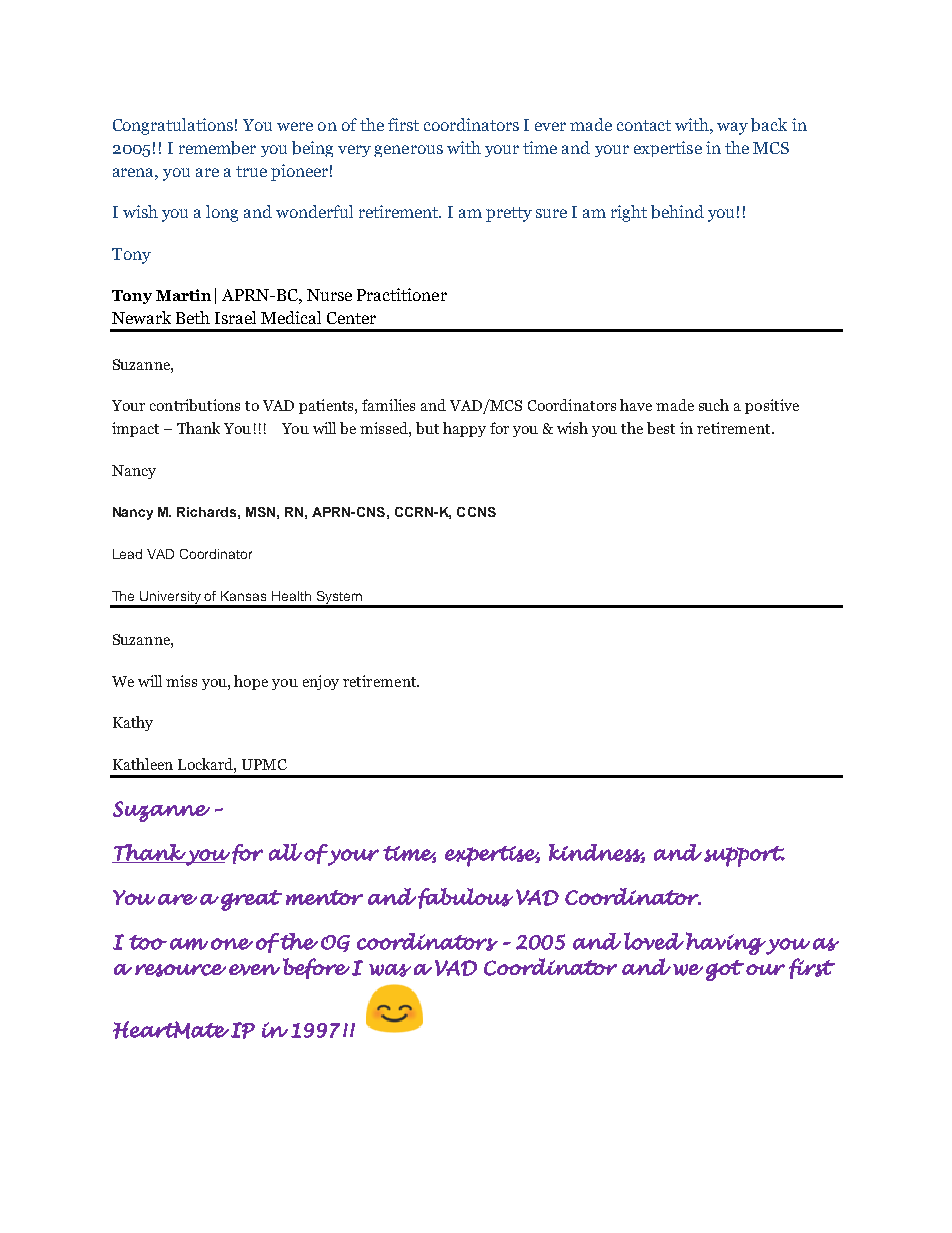 The image size is (952, 1233). Describe the element at coordinates (264, 764) in the image. I see `UPMC` at that location.
